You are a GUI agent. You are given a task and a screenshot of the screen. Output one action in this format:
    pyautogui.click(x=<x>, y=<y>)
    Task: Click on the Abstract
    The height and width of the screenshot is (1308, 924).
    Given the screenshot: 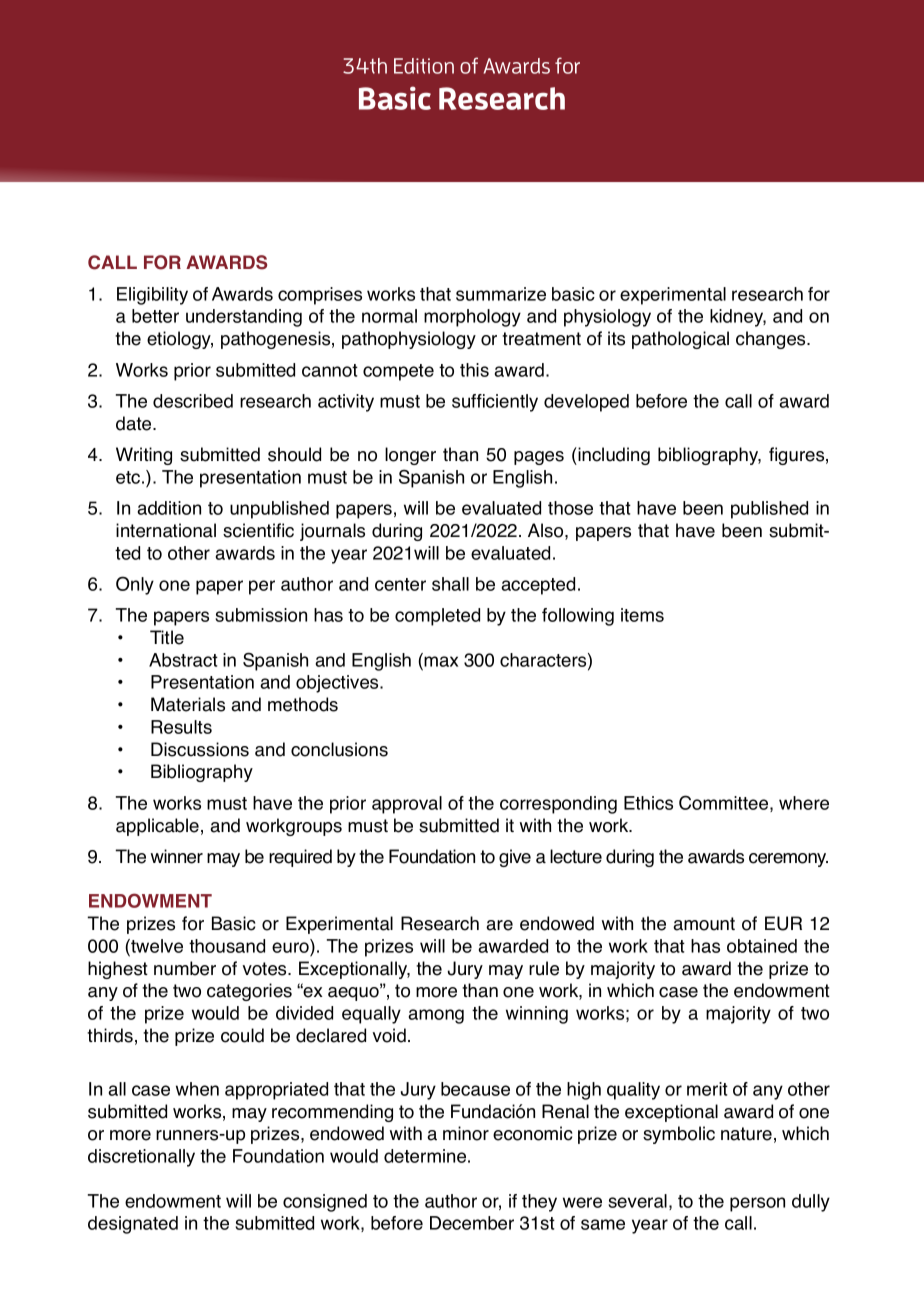 What is the action you would take?
    pyautogui.click(x=183, y=660)
